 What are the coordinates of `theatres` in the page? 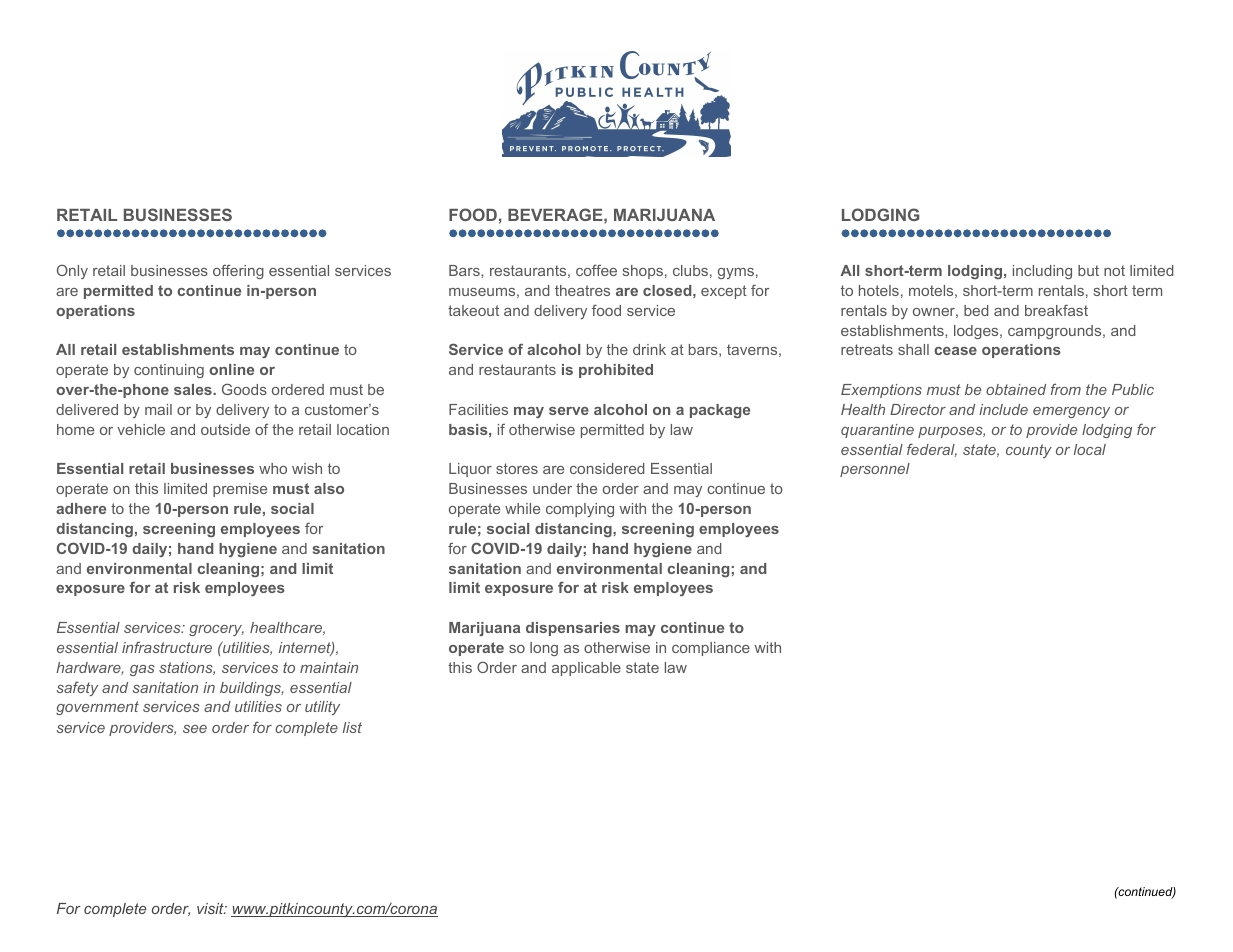 It's located at (582, 290).
